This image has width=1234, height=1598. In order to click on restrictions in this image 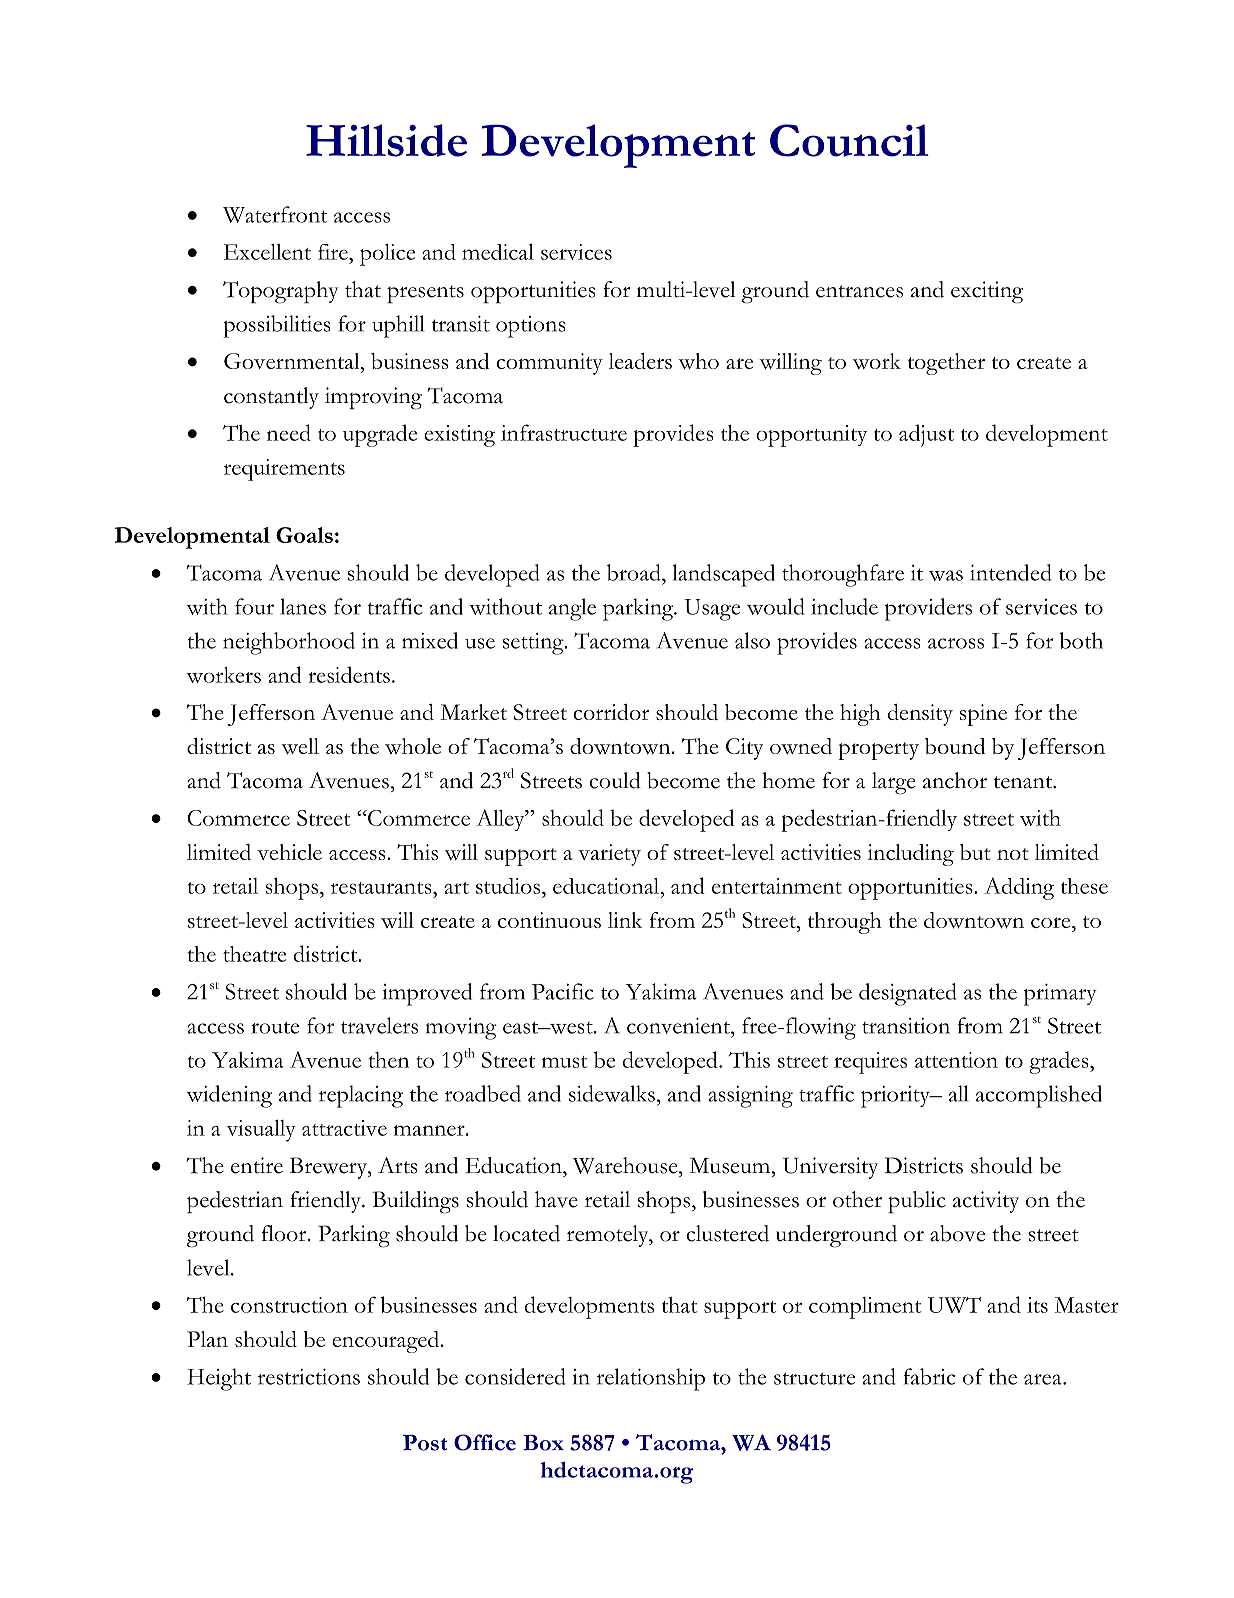, I will do `click(309, 1377)`.
